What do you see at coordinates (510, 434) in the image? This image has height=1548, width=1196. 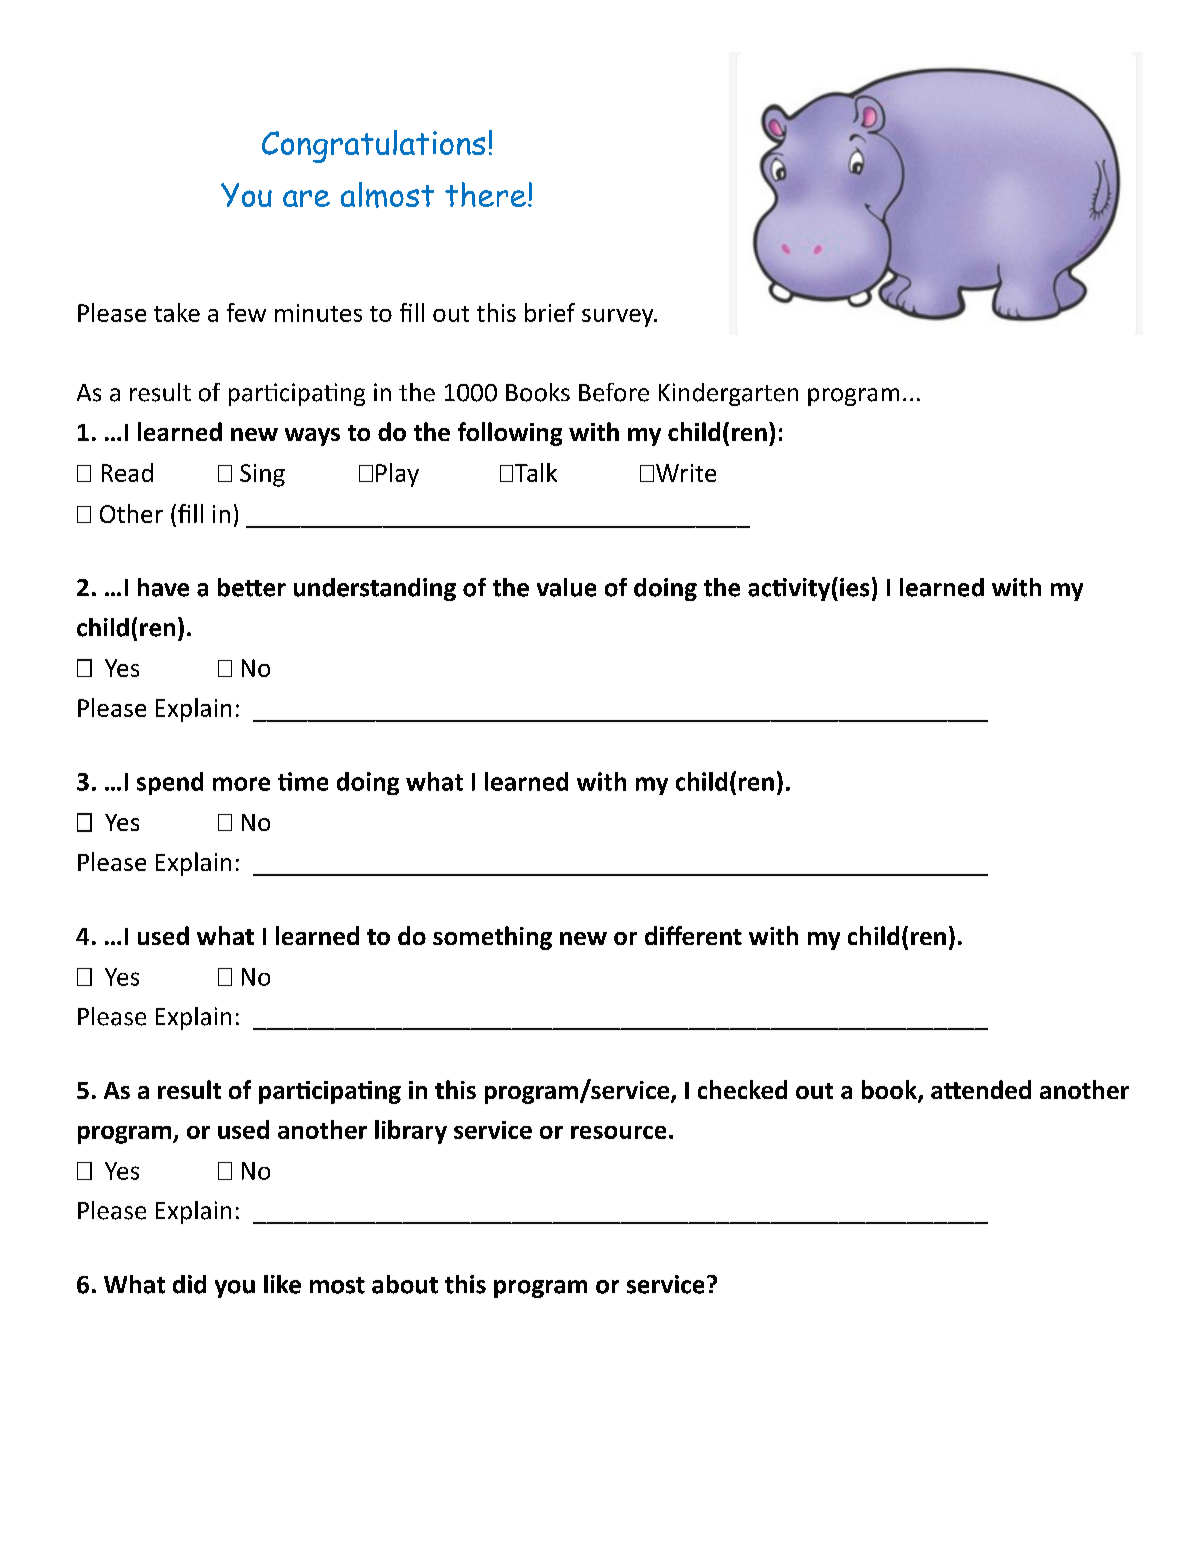 I see `following` at bounding box center [510, 434].
